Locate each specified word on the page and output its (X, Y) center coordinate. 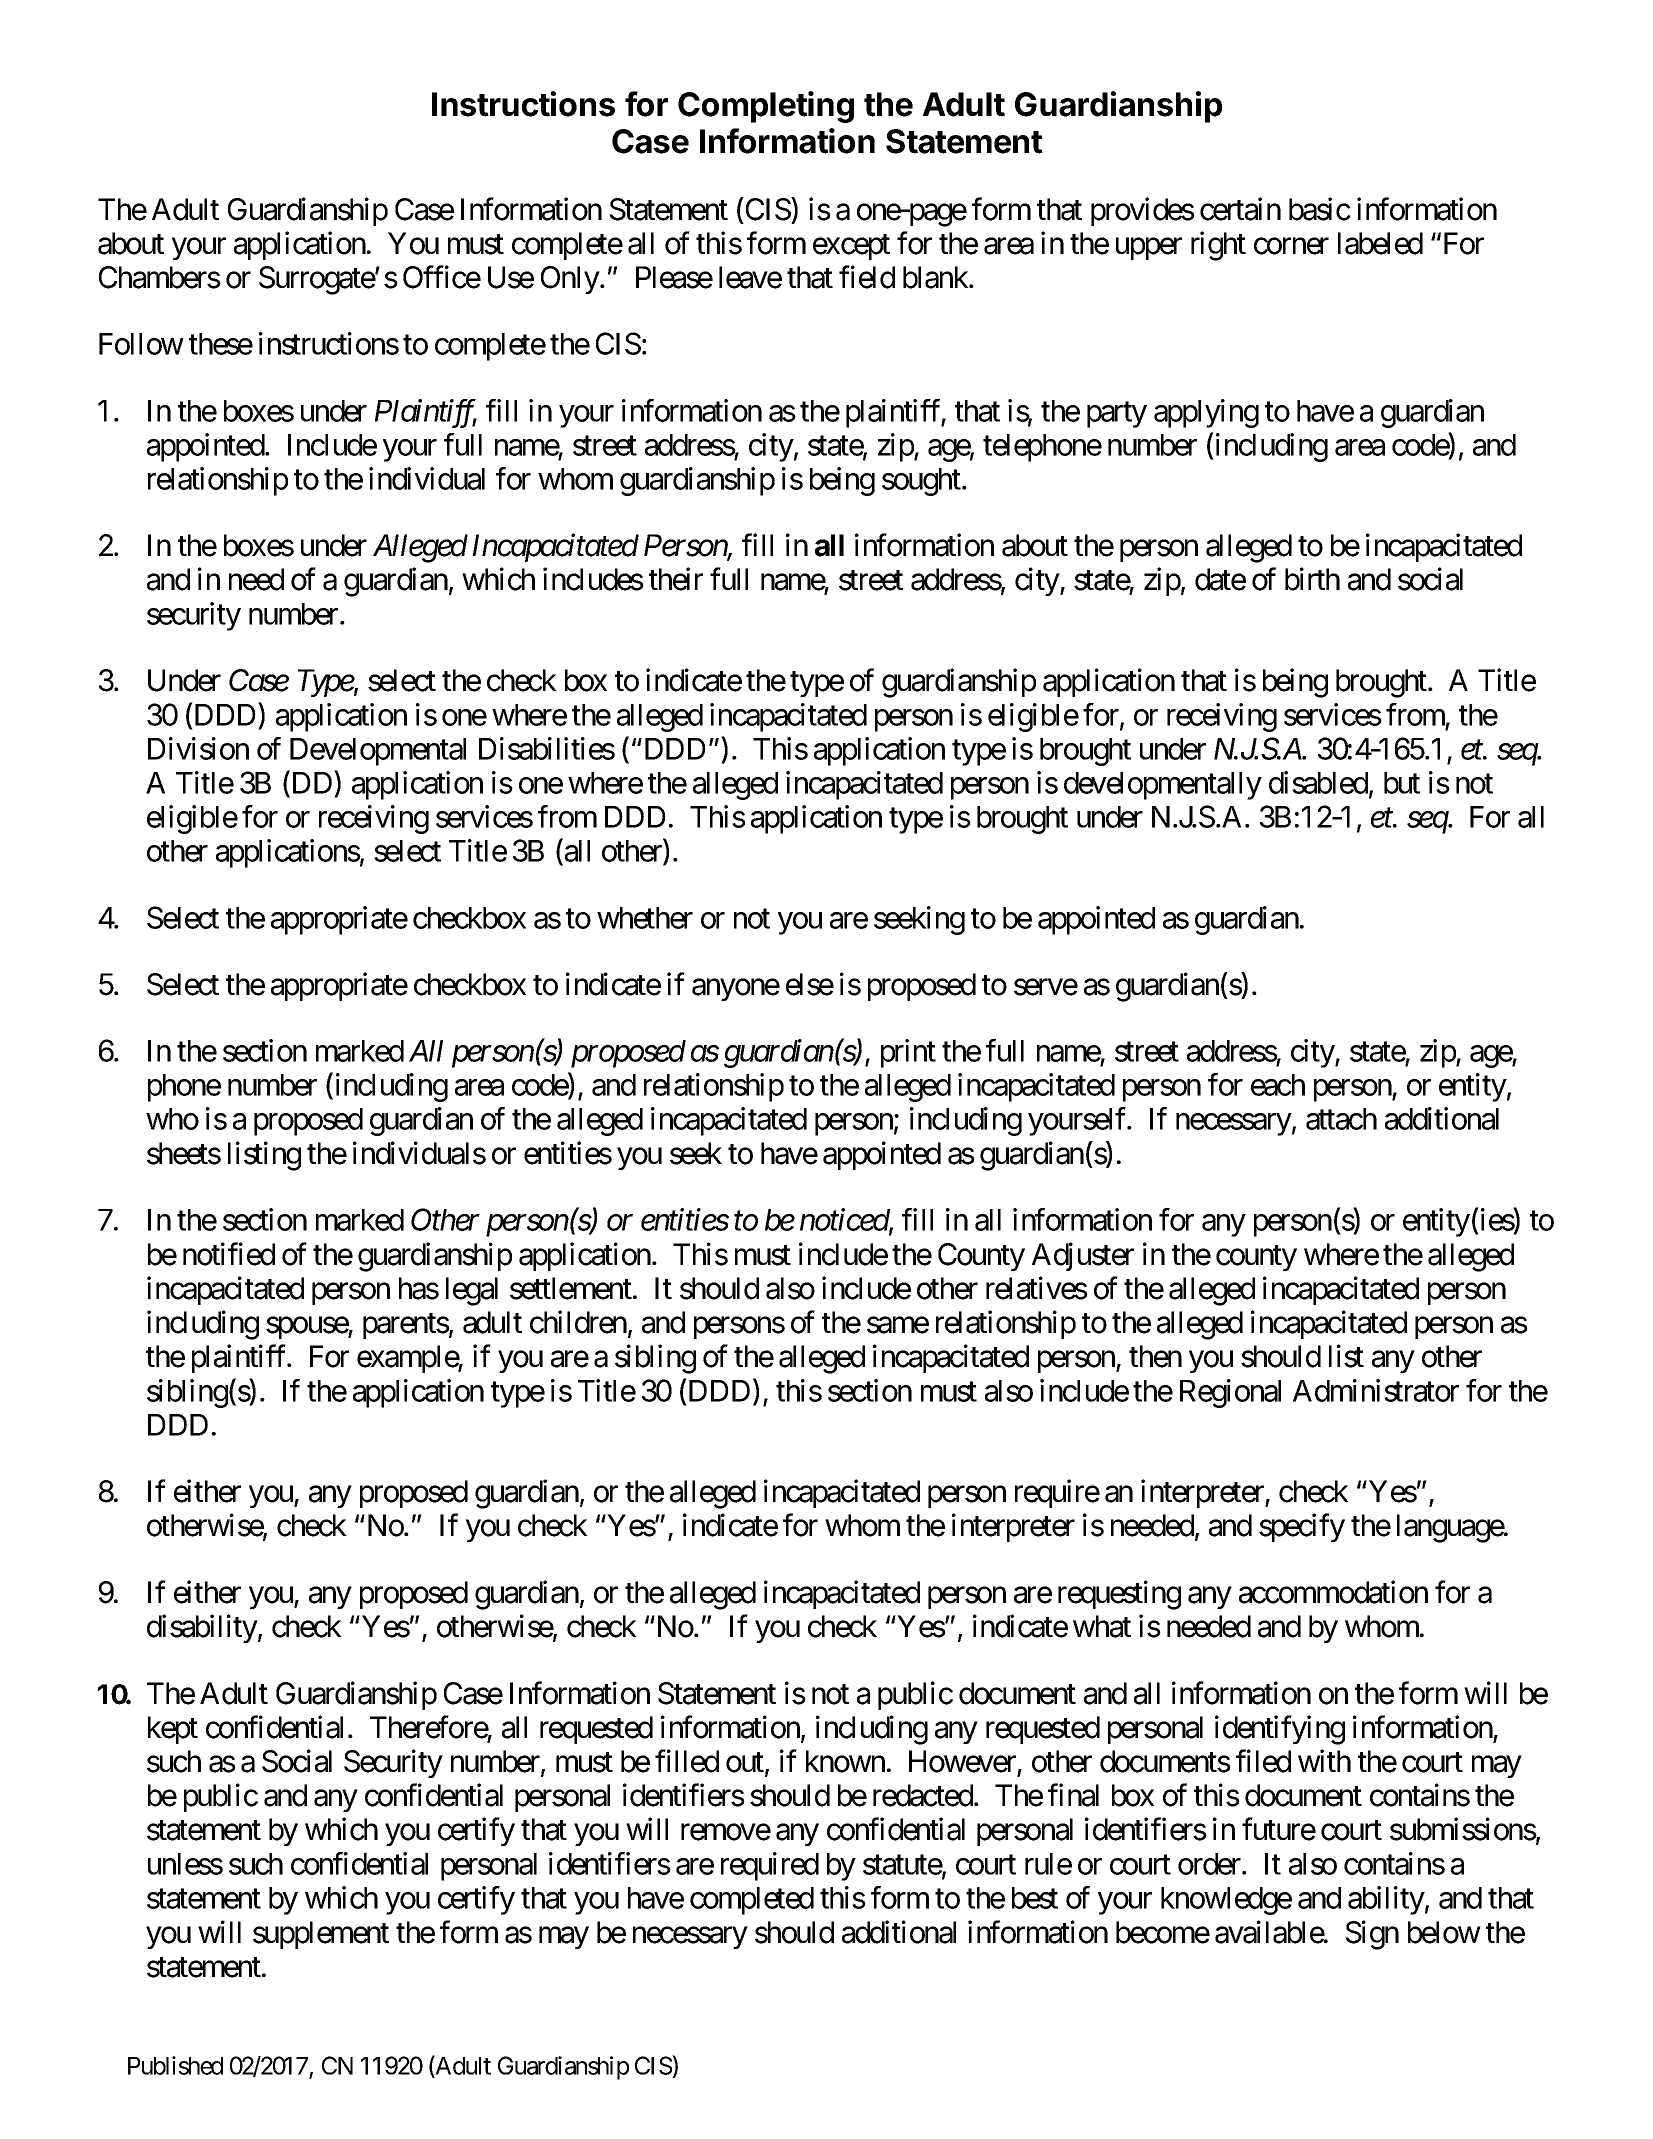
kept (173, 1730)
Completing (766, 107)
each (1278, 1085)
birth (1312, 579)
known (845, 1761)
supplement (321, 1935)
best (1035, 1898)
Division (198, 748)
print (908, 1053)
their (676, 579)
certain (1240, 209)
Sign (1372, 1935)
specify (1302, 1527)
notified (229, 1254)
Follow (141, 344)
